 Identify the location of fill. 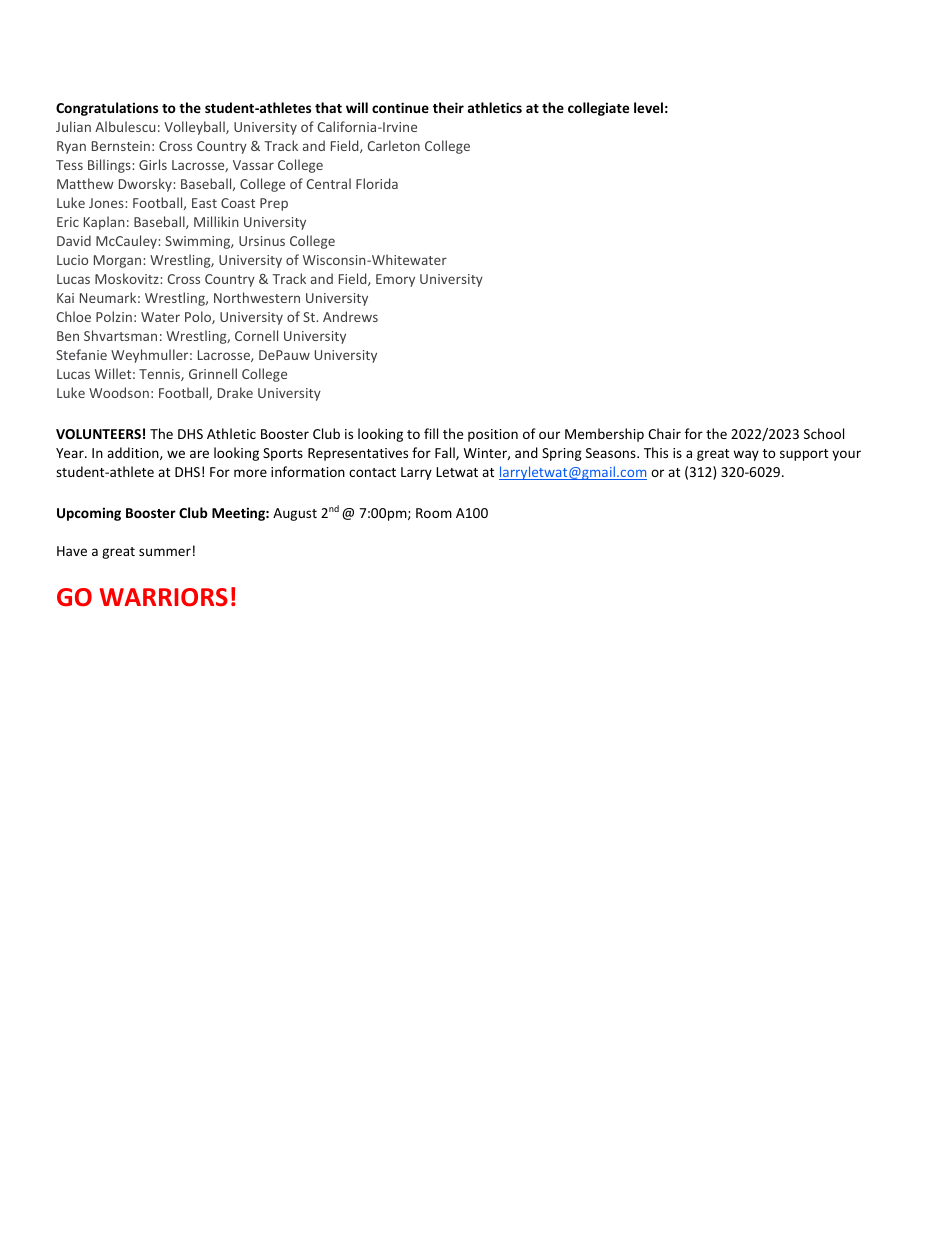
(431, 433).
